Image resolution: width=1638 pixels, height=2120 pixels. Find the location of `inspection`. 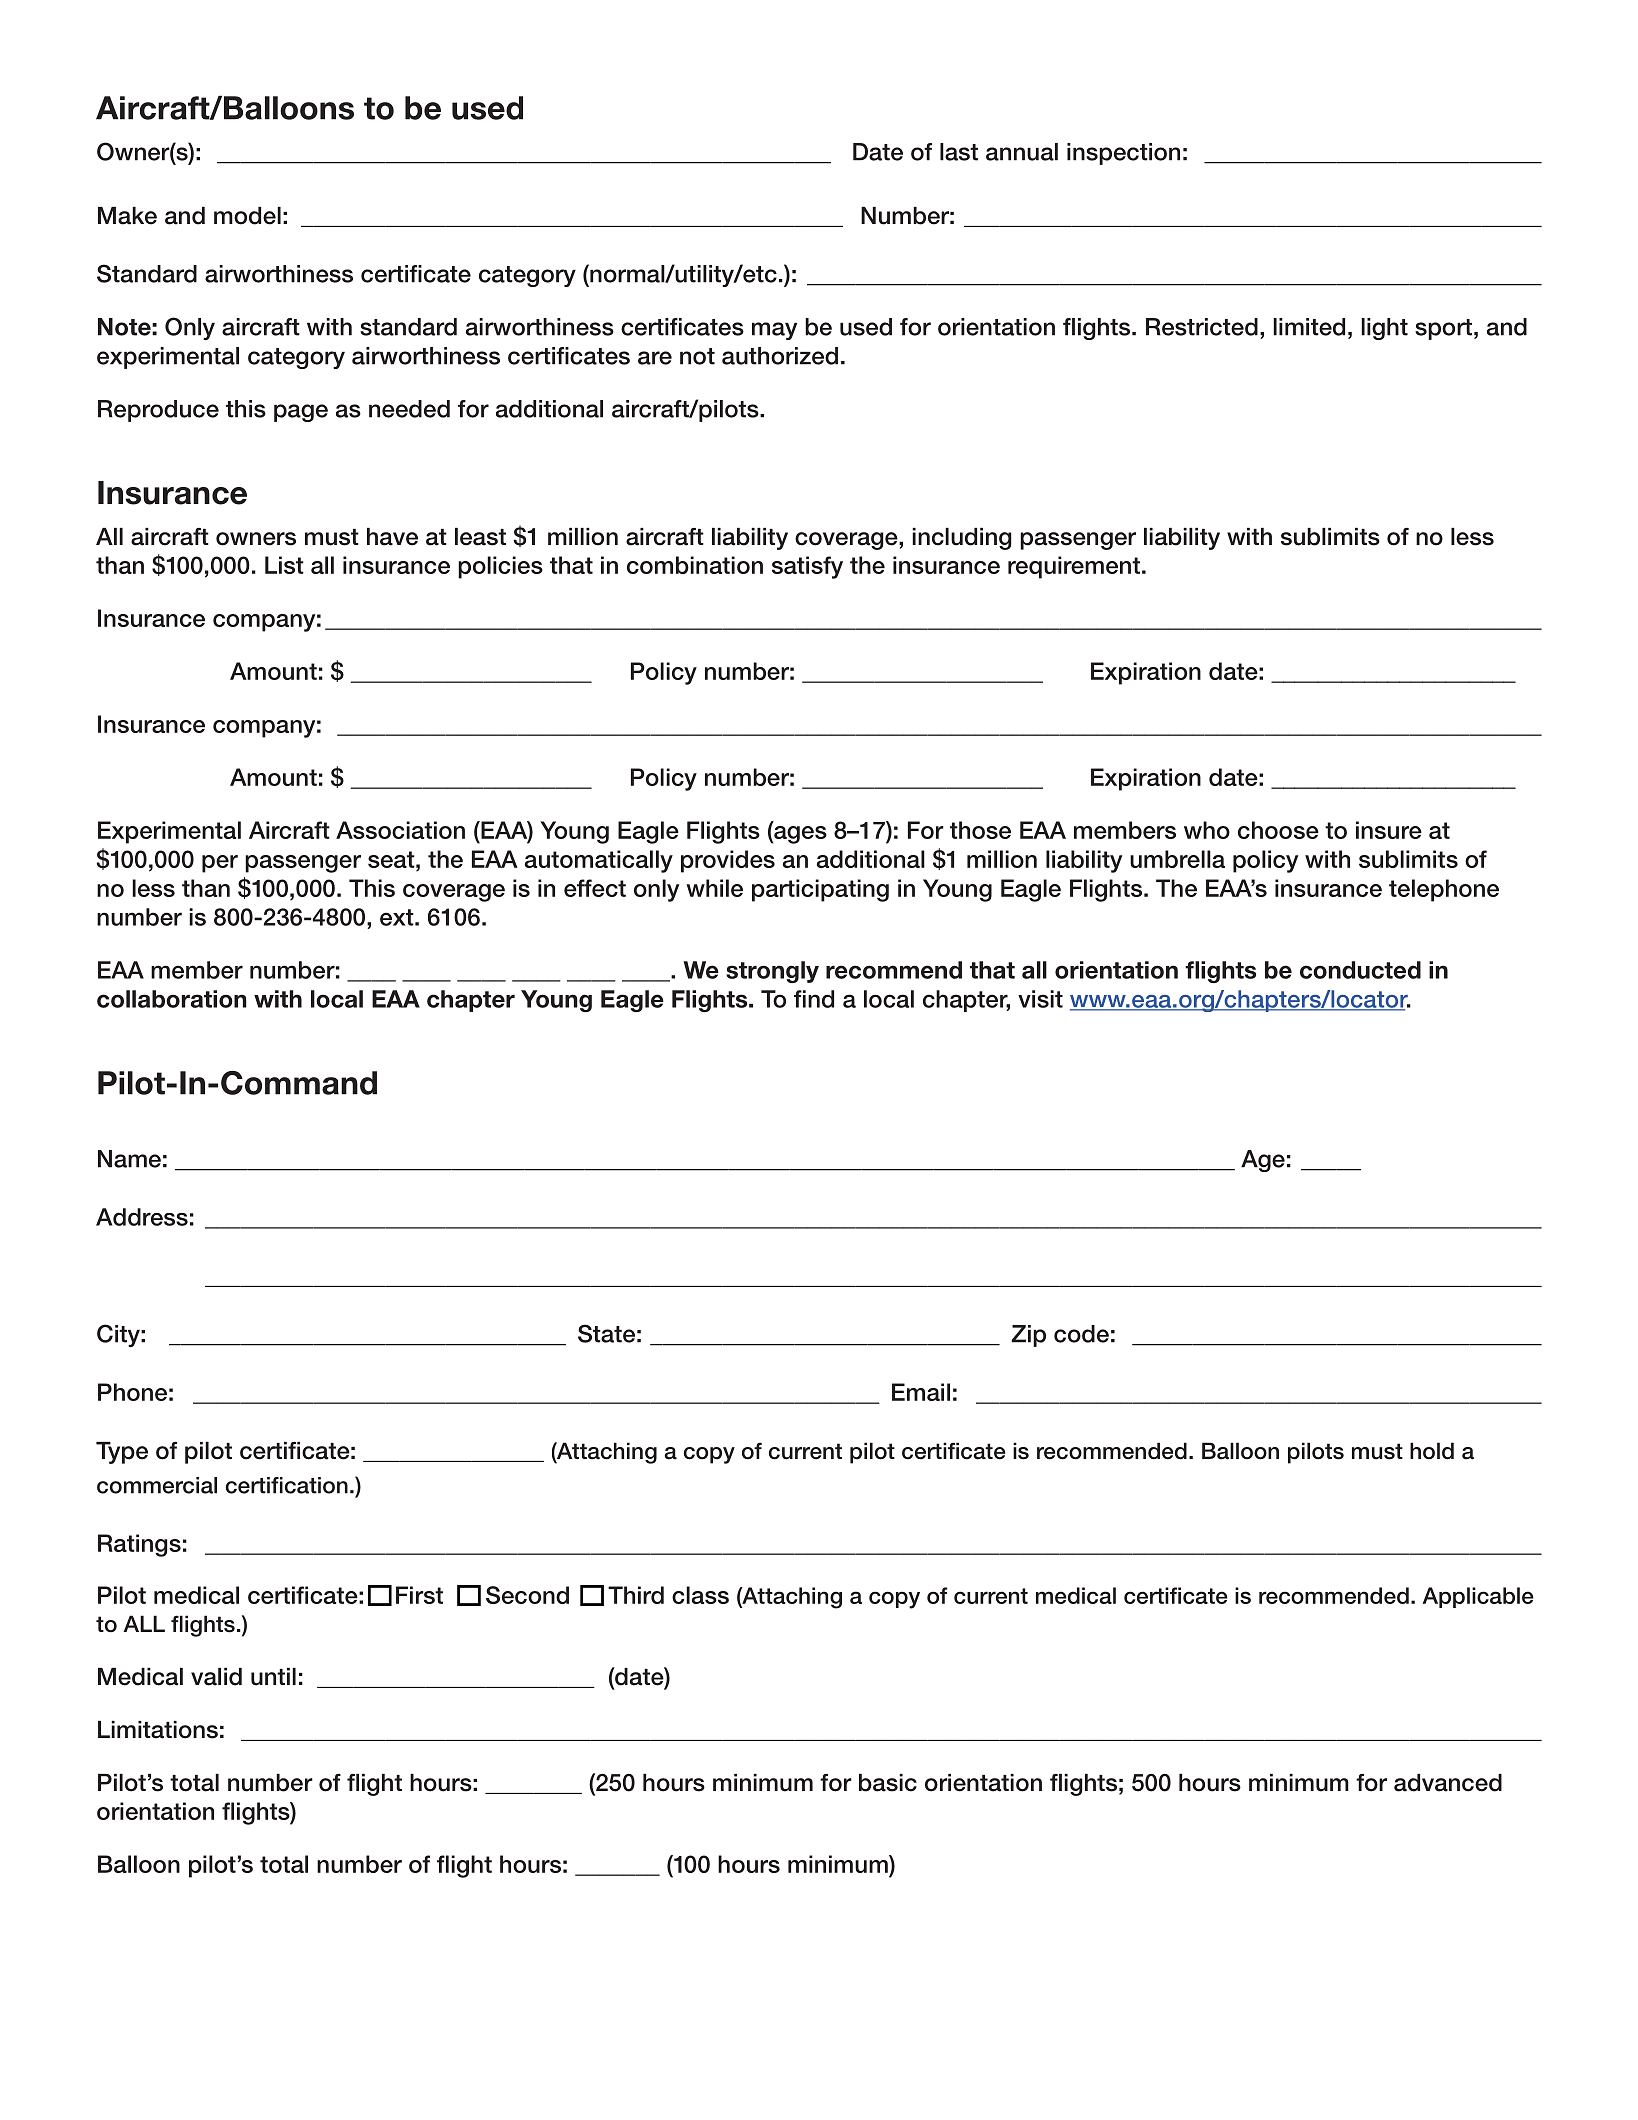

inspection is located at coordinates (1123, 154).
